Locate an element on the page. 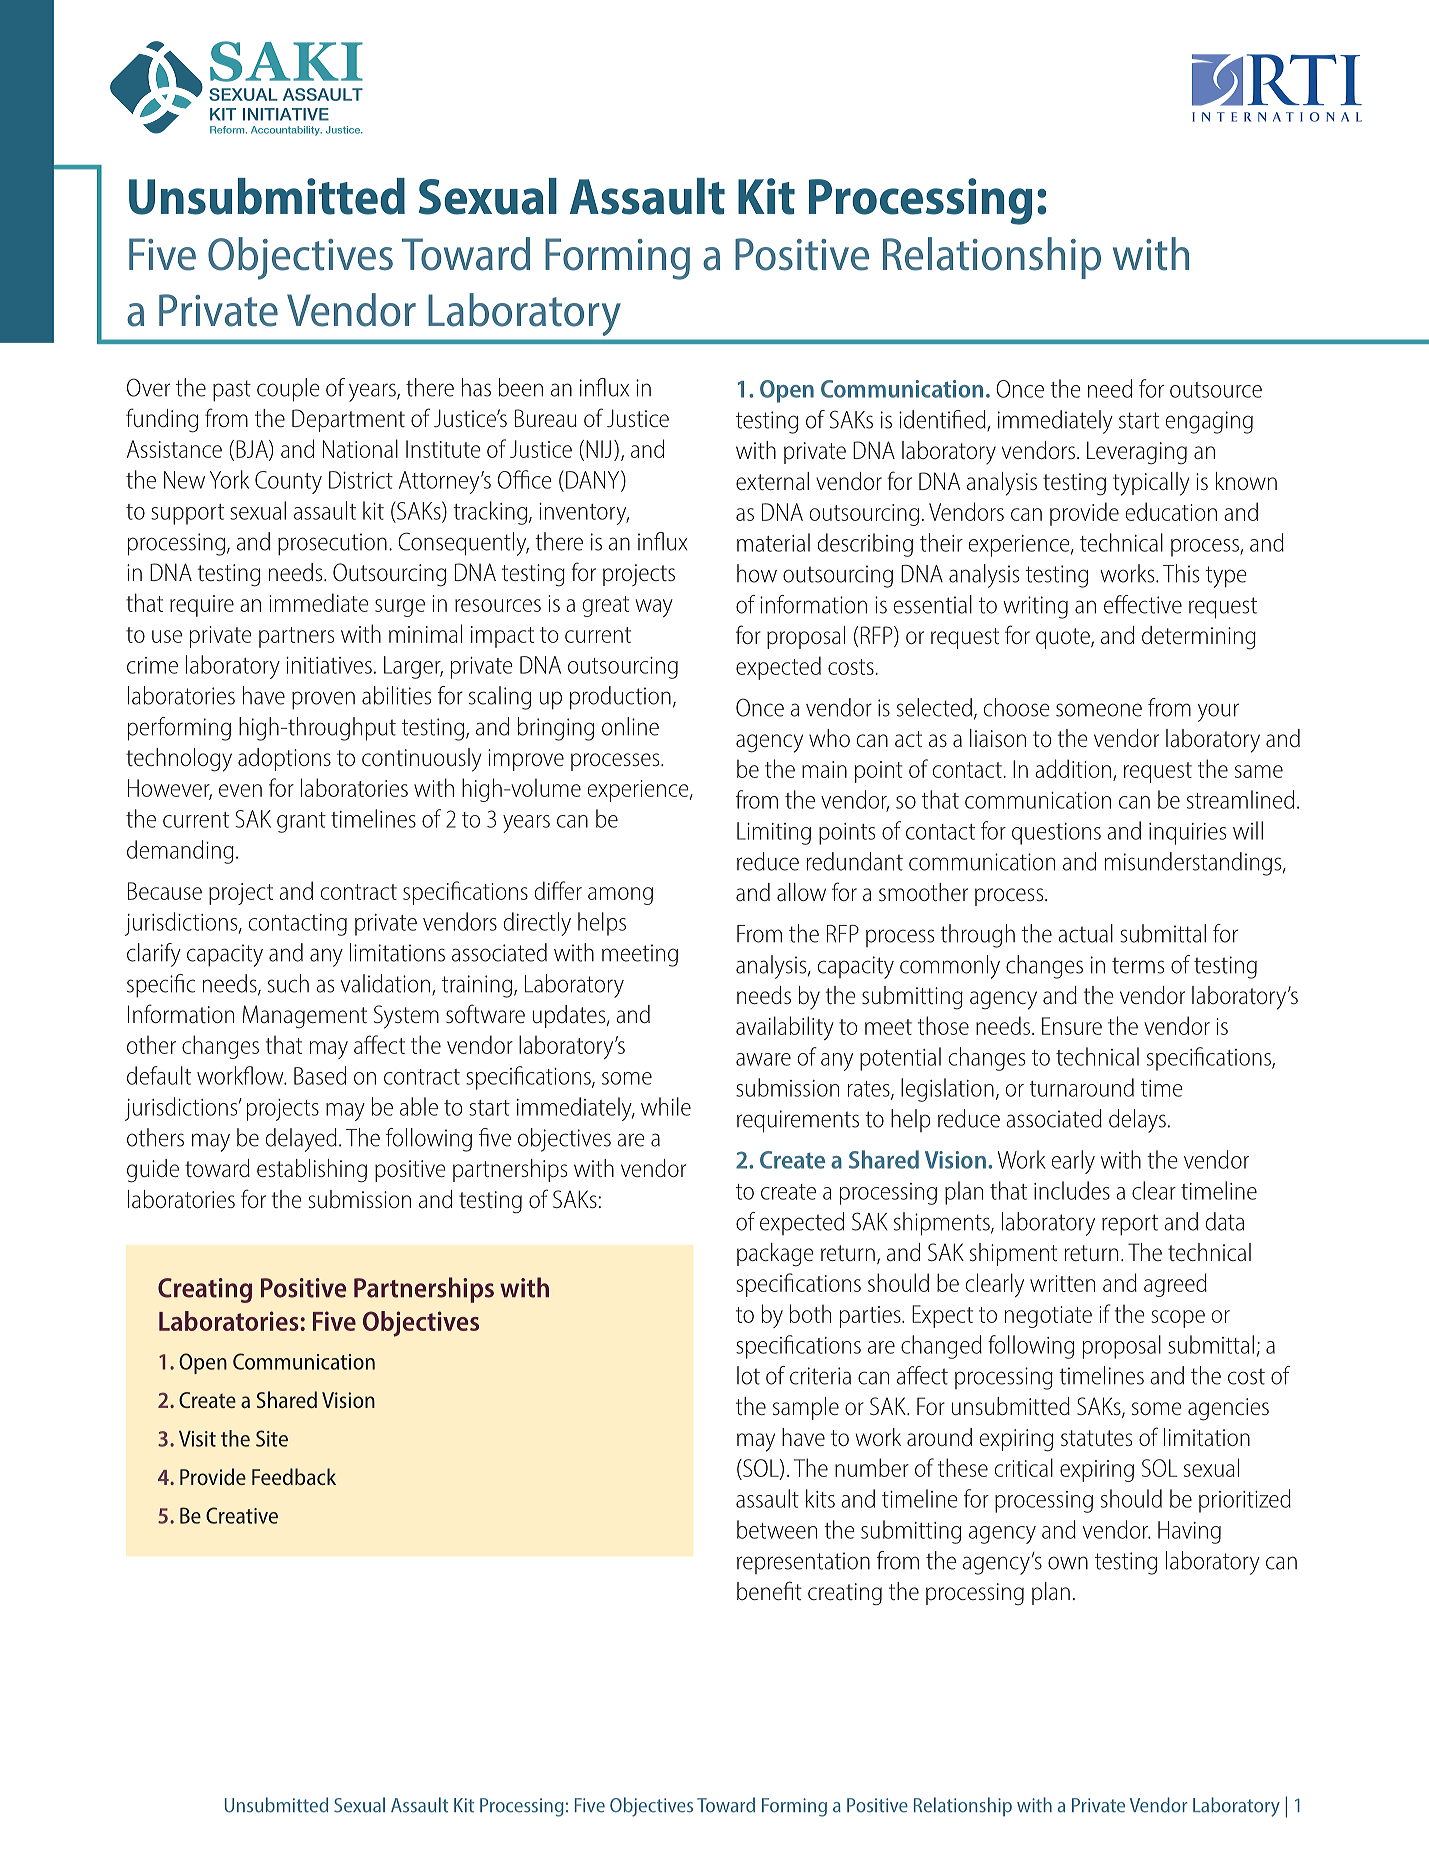 This image has height=1849, width=1429. grant is located at coordinates (301, 822).
